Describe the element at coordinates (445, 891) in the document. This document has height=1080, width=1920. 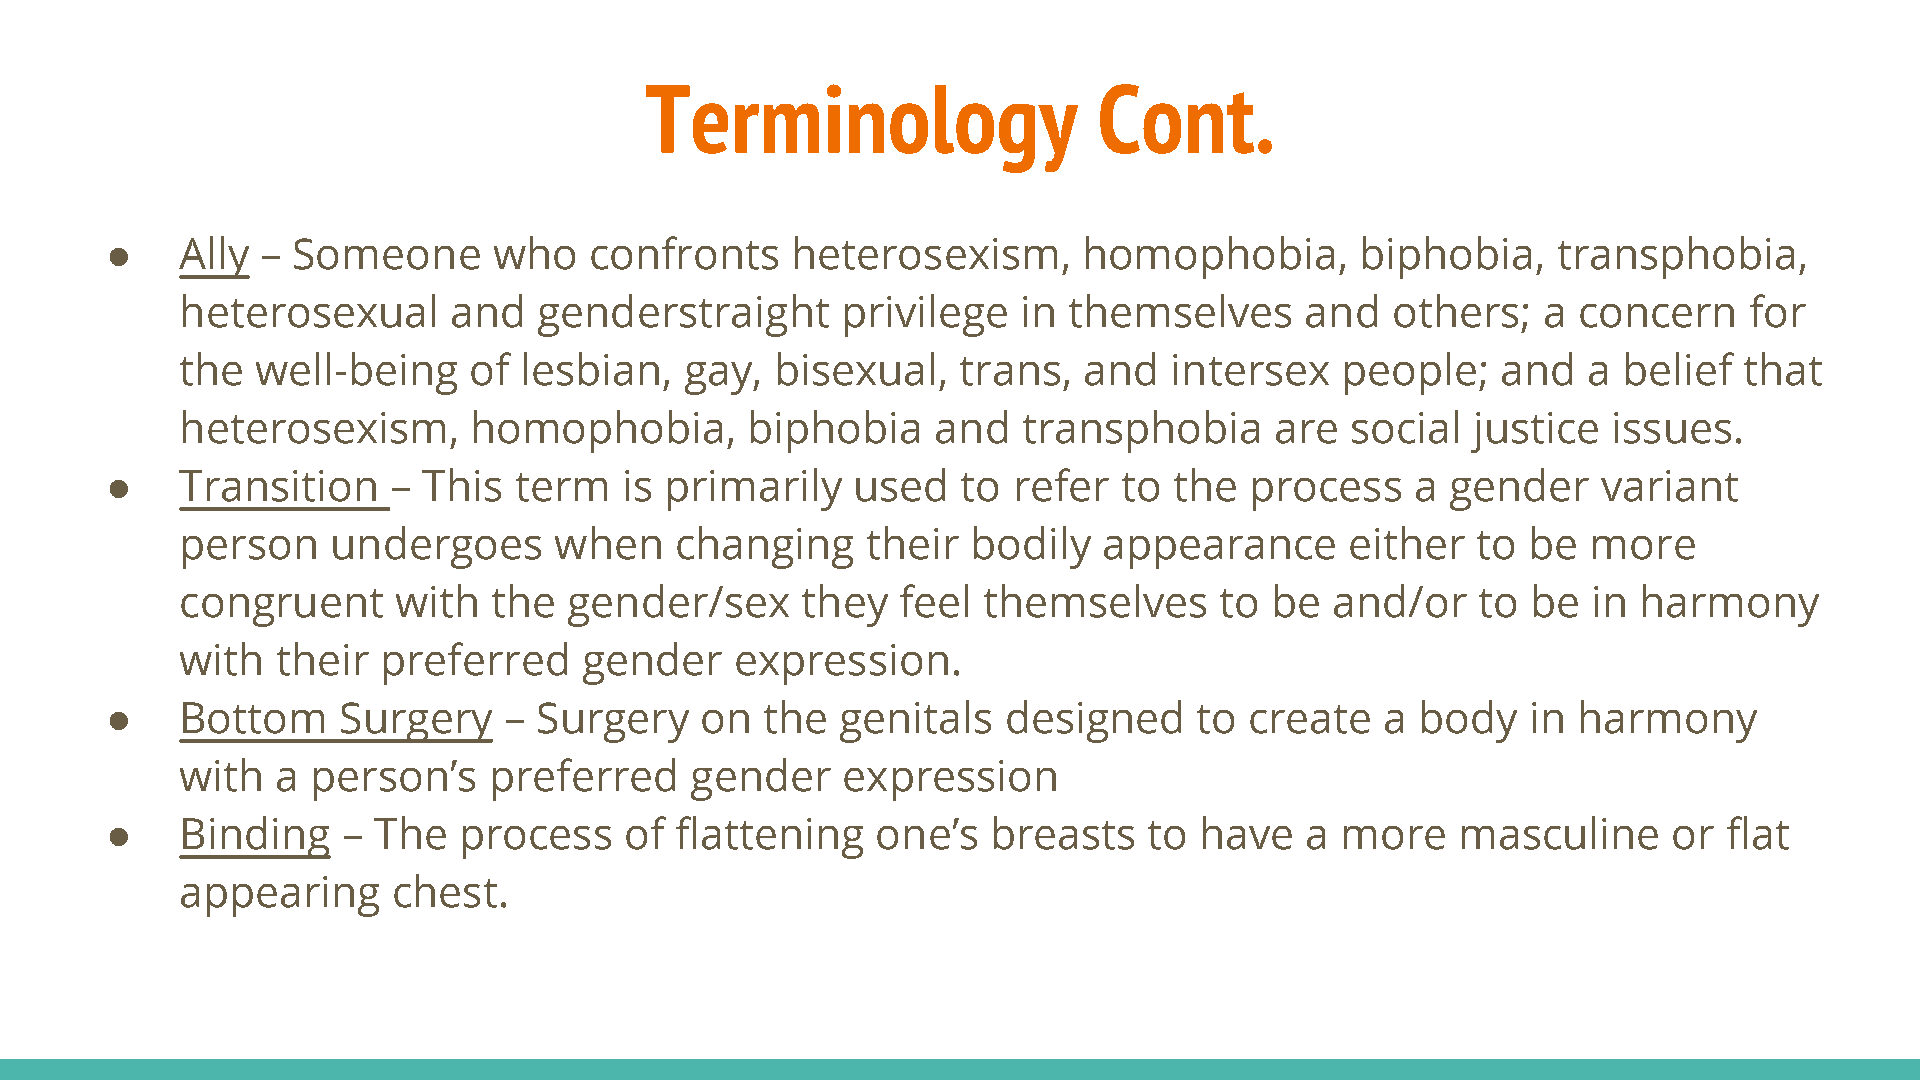
I see `chest` at that location.
